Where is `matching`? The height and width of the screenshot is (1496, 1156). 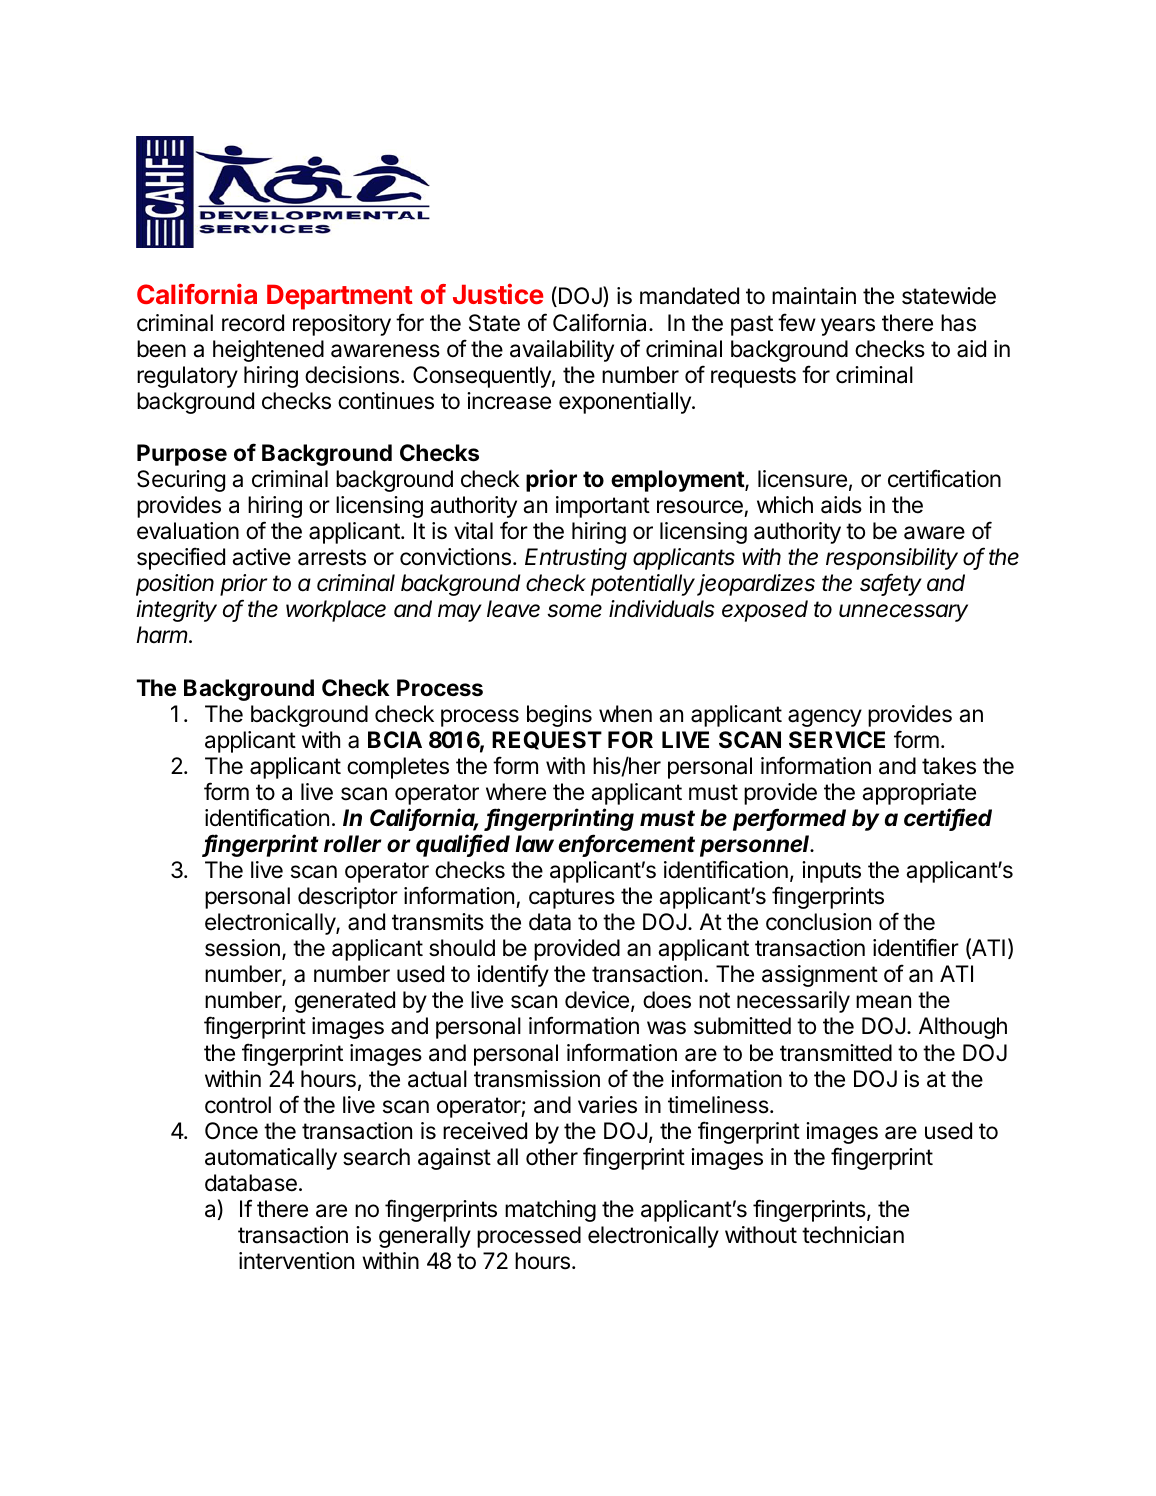 matching is located at coordinates (550, 1211).
